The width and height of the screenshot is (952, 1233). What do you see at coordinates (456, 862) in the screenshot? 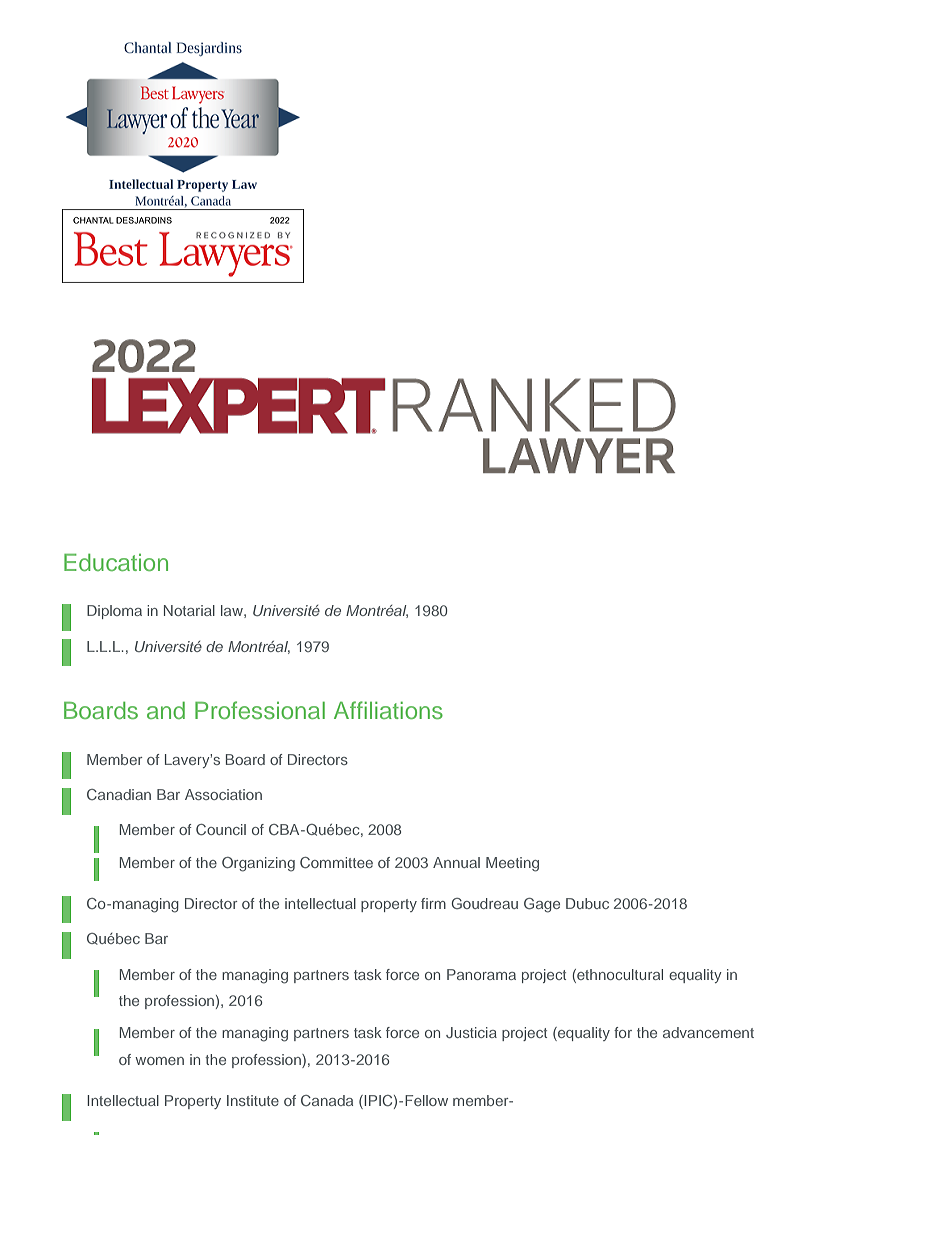
I see `Annual` at bounding box center [456, 862].
